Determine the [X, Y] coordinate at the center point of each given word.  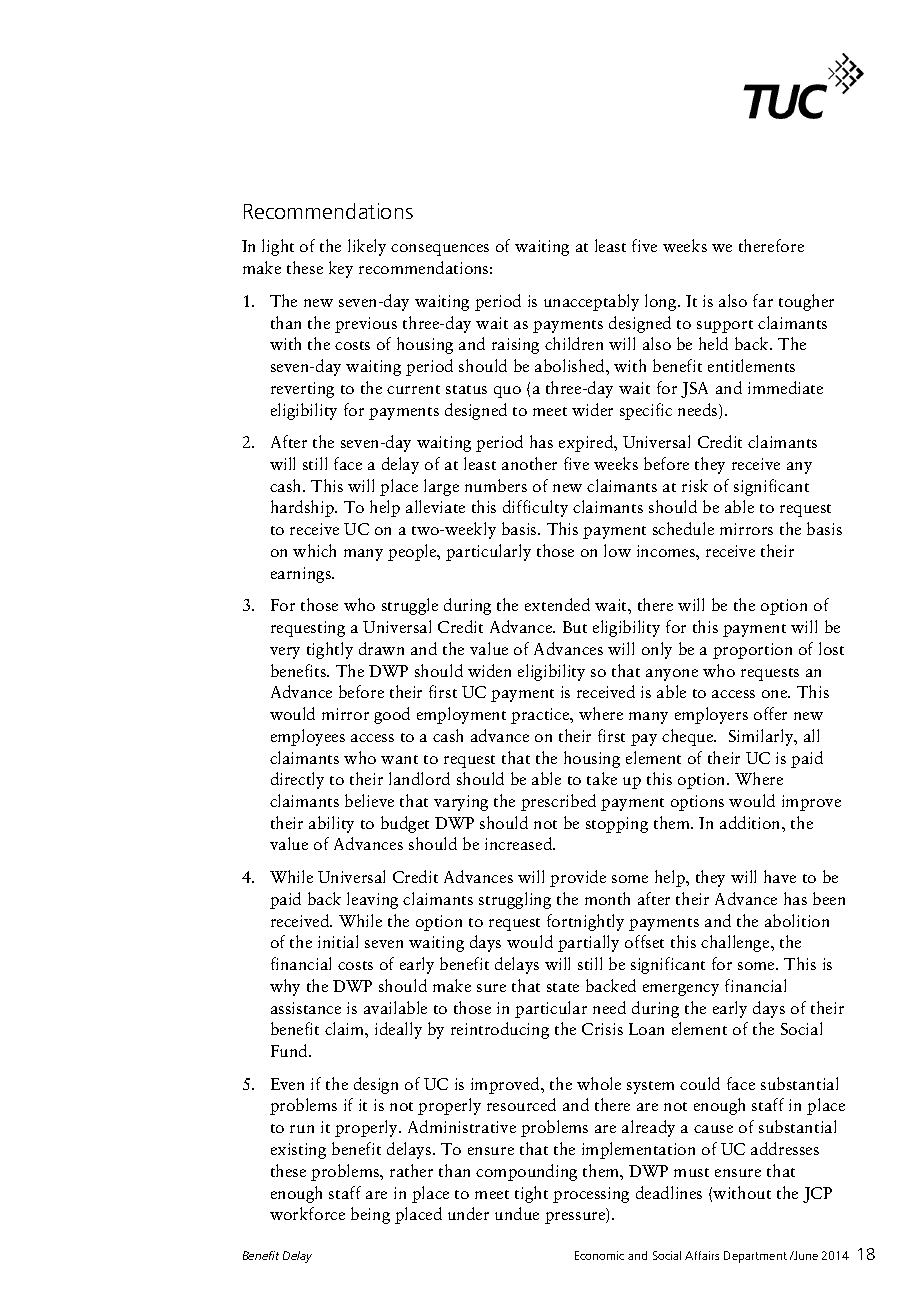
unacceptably [591, 302]
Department [755, 1257]
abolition [797, 920]
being [370, 1215]
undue [517, 1213]
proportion [752, 651]
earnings [302, 575]
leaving [372, 900]
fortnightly [585, 922]
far [763, 300]
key [341, 269]
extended [557, 604]
